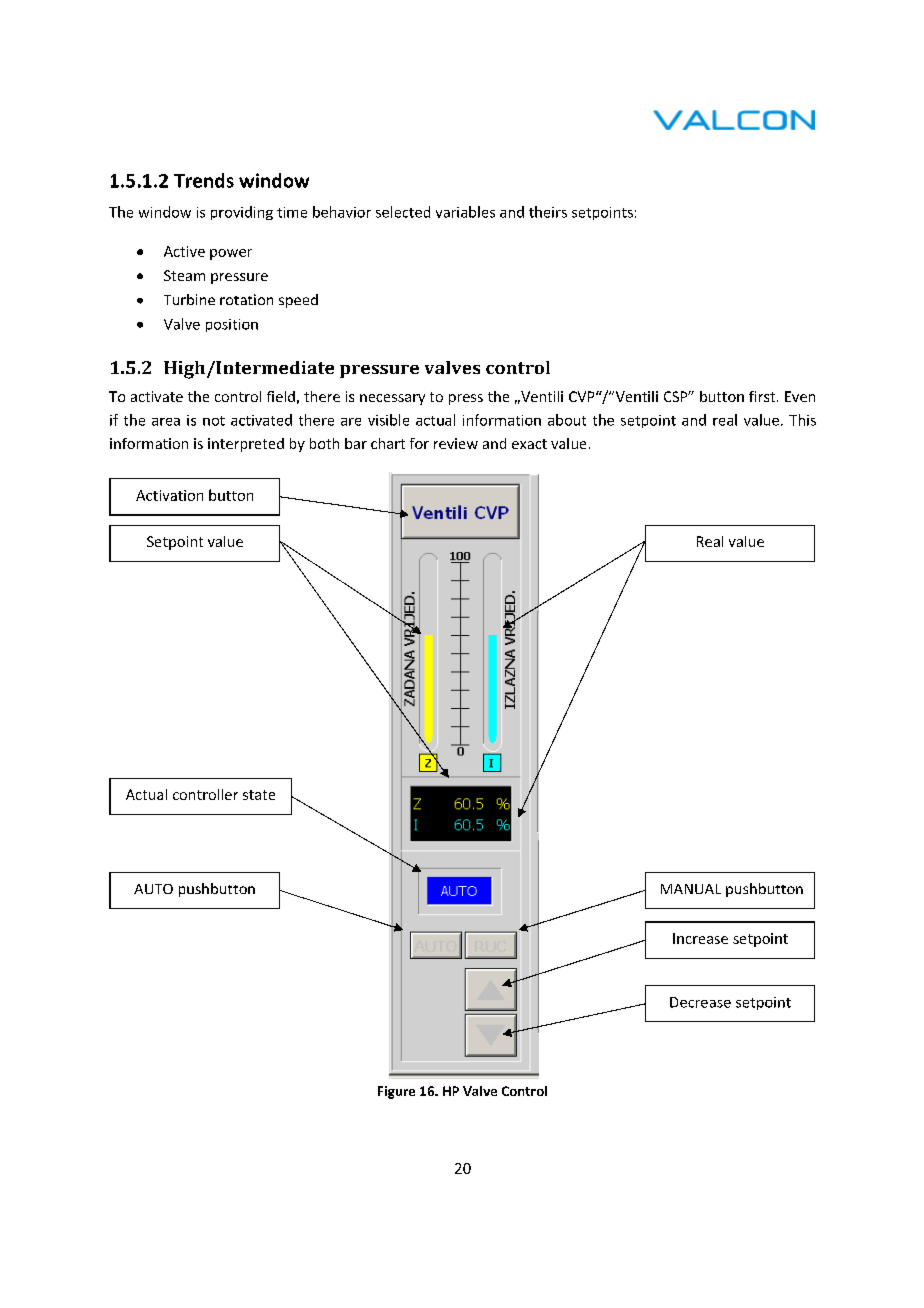 This screenshot has height=1308, width=924. I want to click on Increase, so click(700, 938).
